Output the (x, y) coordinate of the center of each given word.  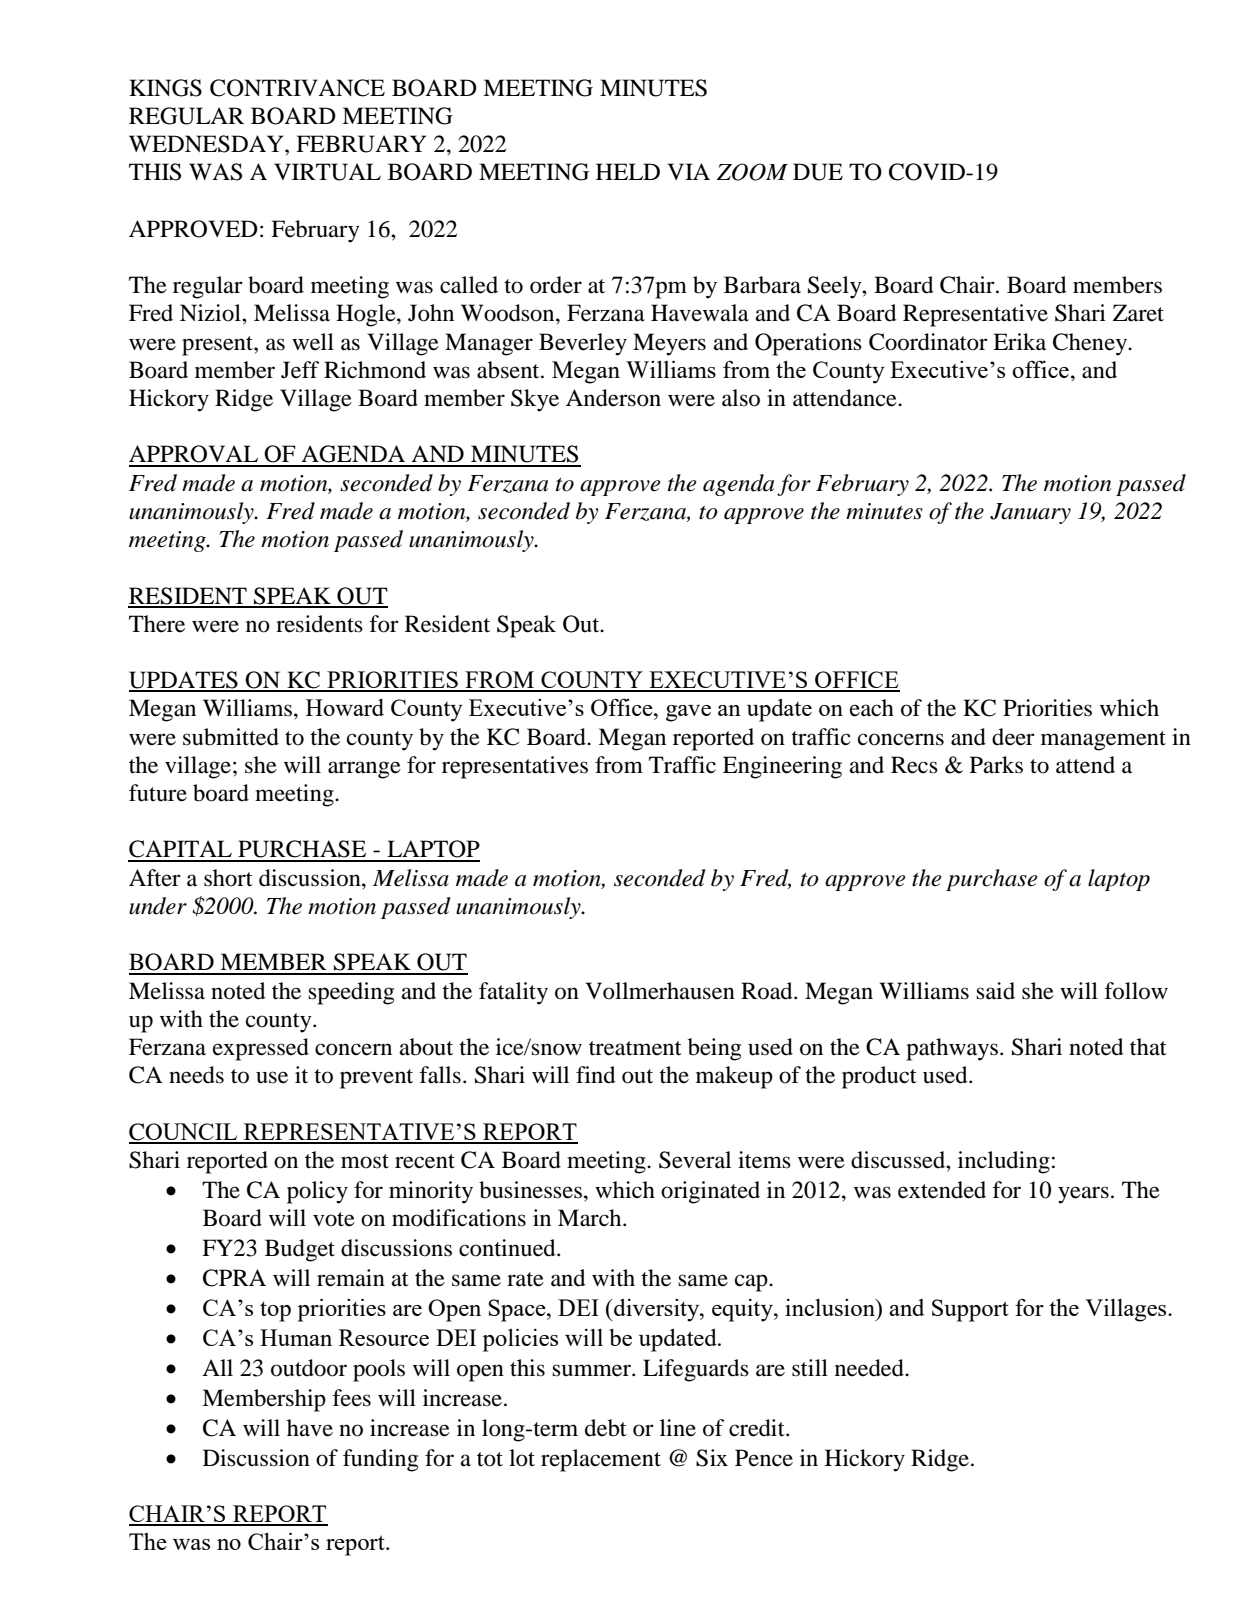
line (678, 1428)
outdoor (309, 1368)
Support (970, 1310)
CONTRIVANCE (297, 88)
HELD (628, 171)
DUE (818, 172)
